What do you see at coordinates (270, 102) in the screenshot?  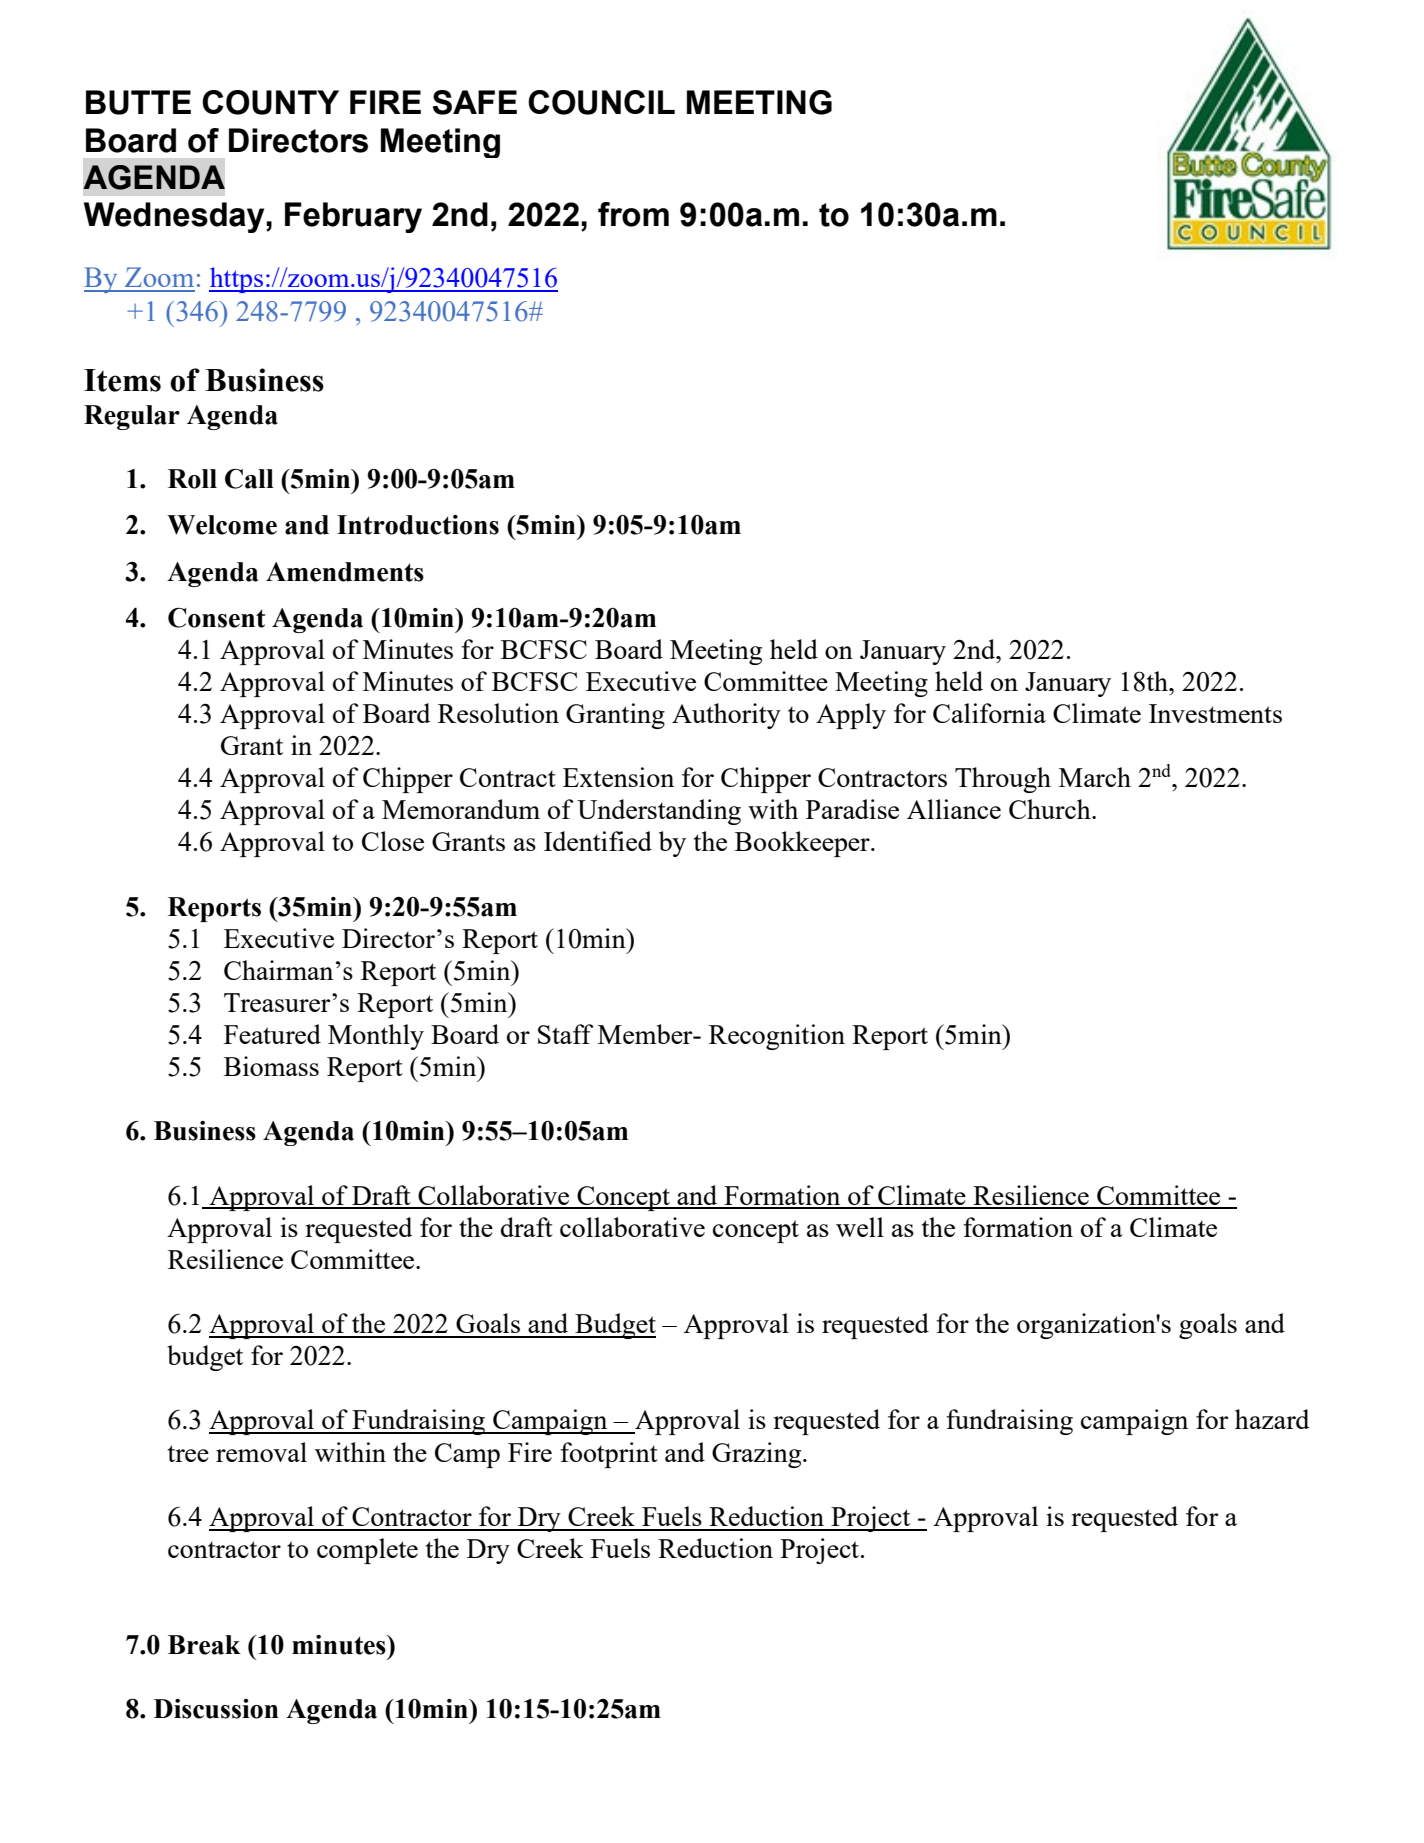 I see `COUNTY` at bounding box center [270, 102].
